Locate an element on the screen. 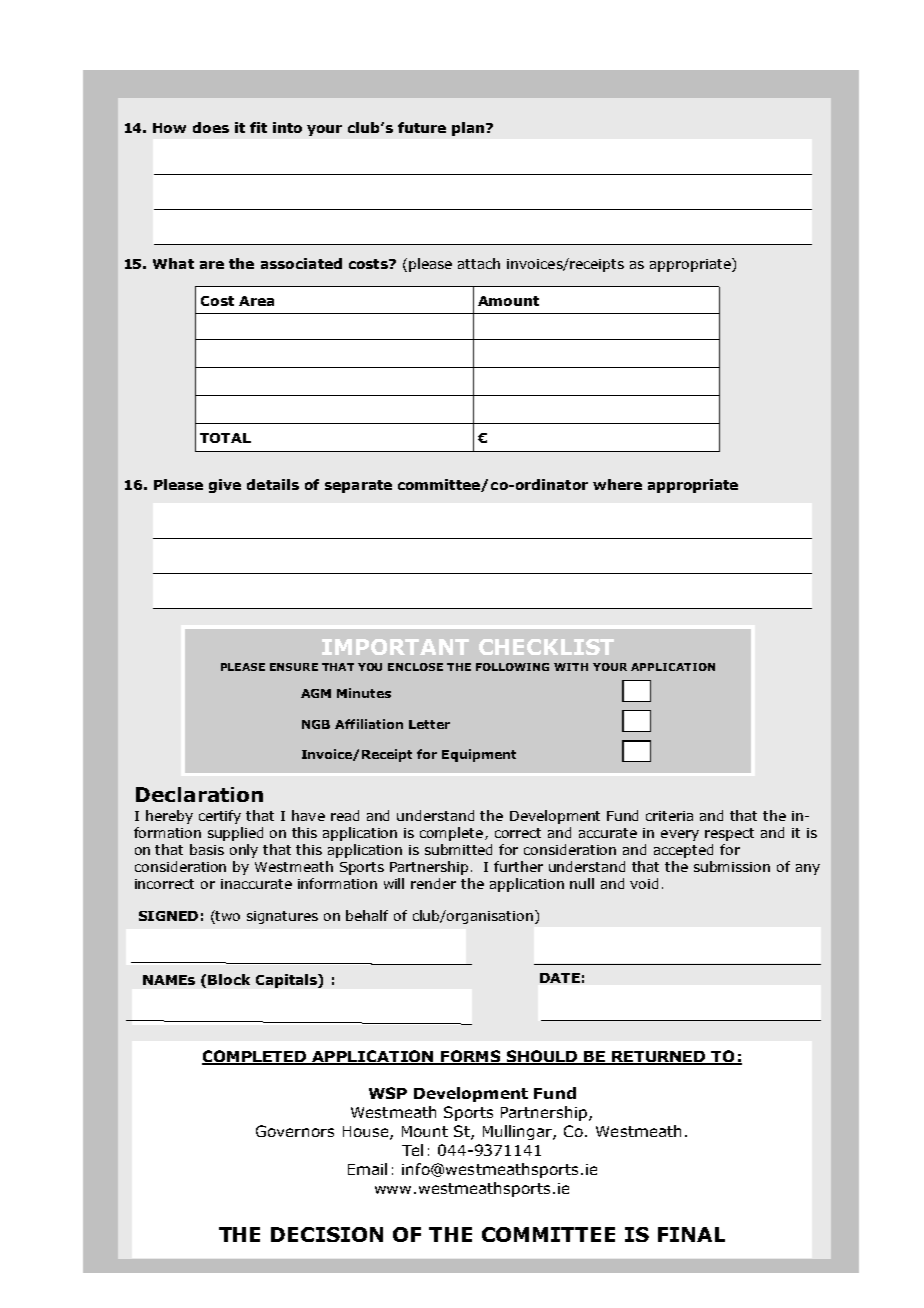 The image size is (924, 1308). DECISION is located at coordinates (327, 1234).
